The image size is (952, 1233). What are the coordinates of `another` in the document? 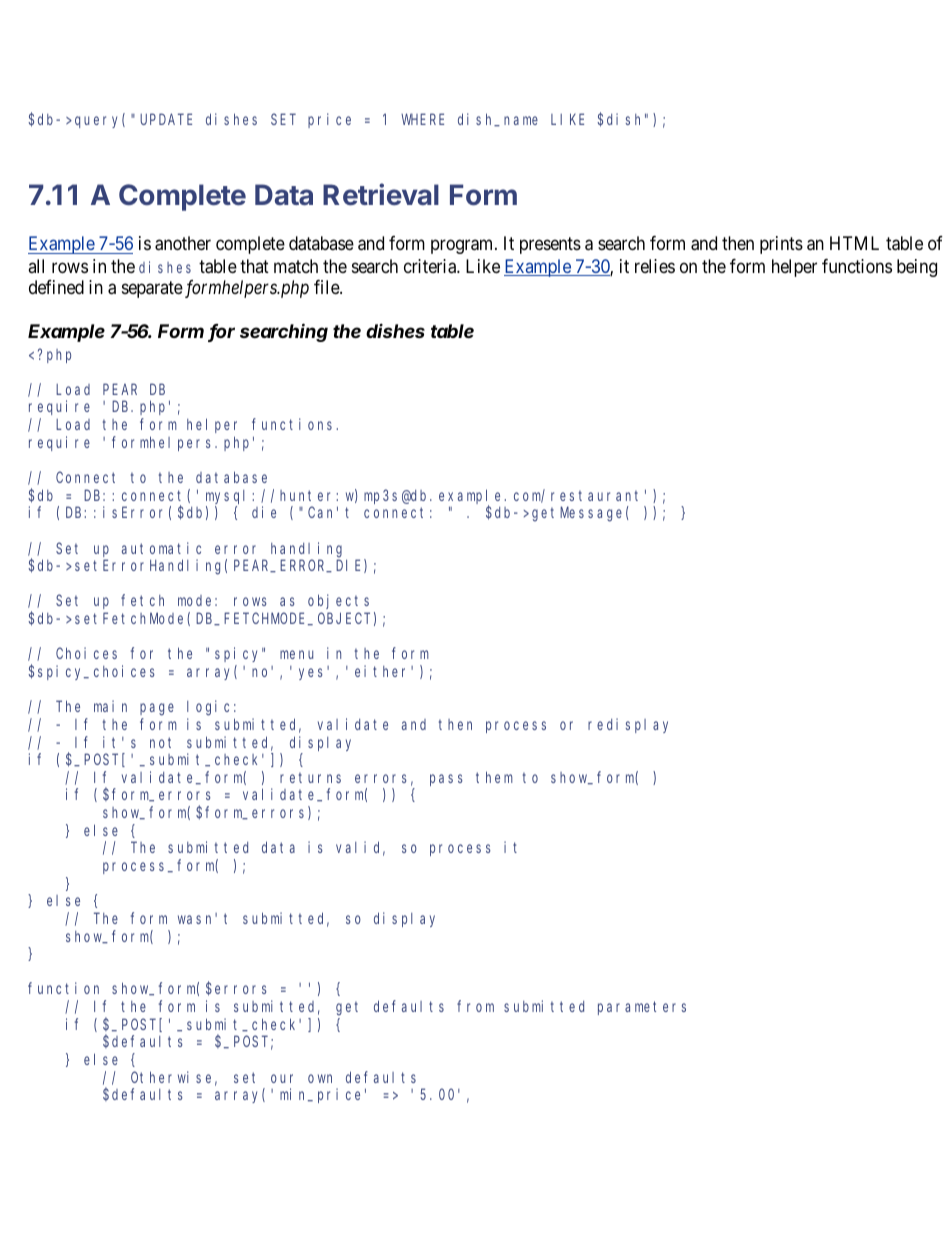 It's located at (183, 243).
